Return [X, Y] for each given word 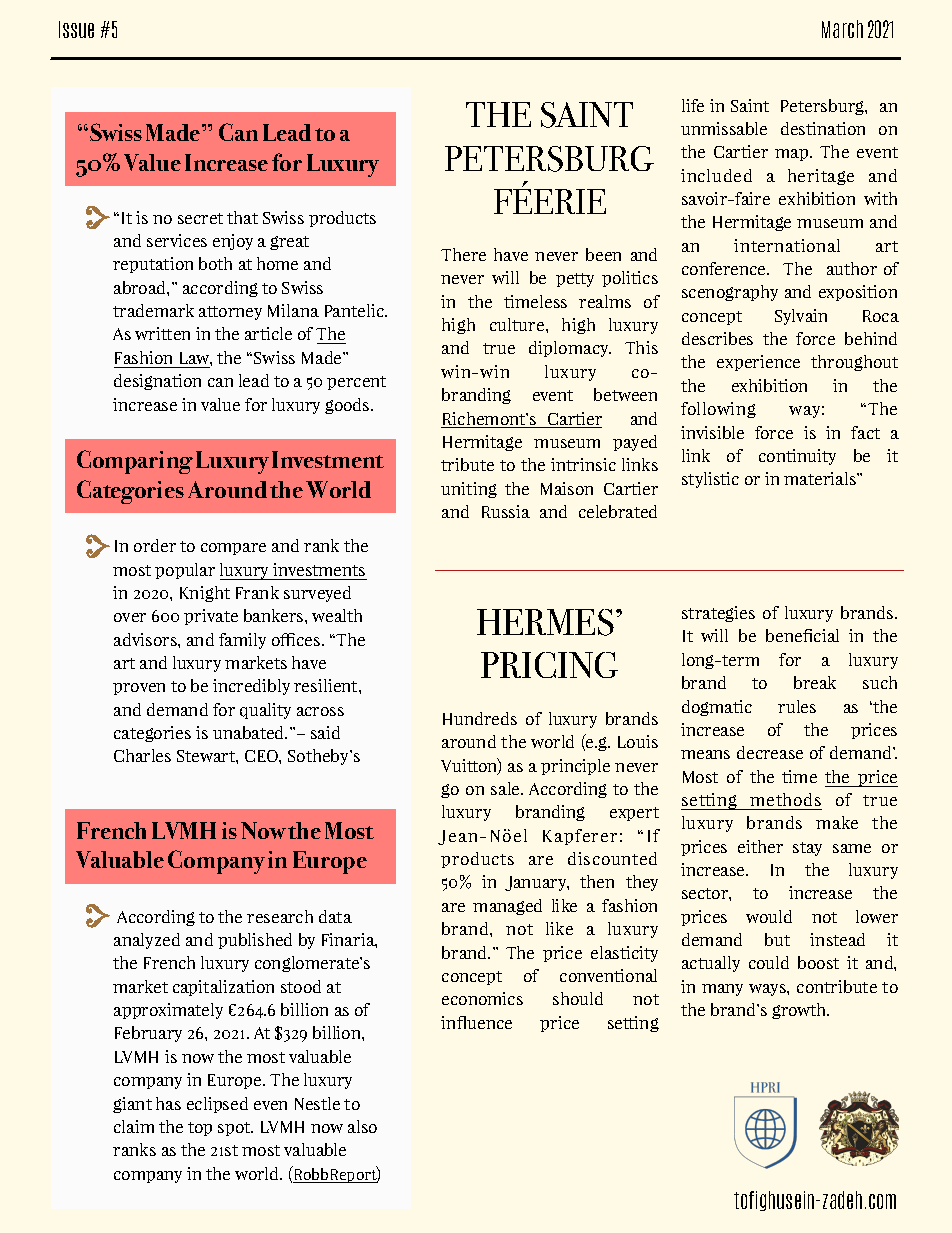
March [842, 29]
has [168, 1103]
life [693, 105]
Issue [76, 29]
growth [800, 1011]
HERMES [545, 622]
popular [185, 571]
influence [476, 1022]
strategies [718, 614]
